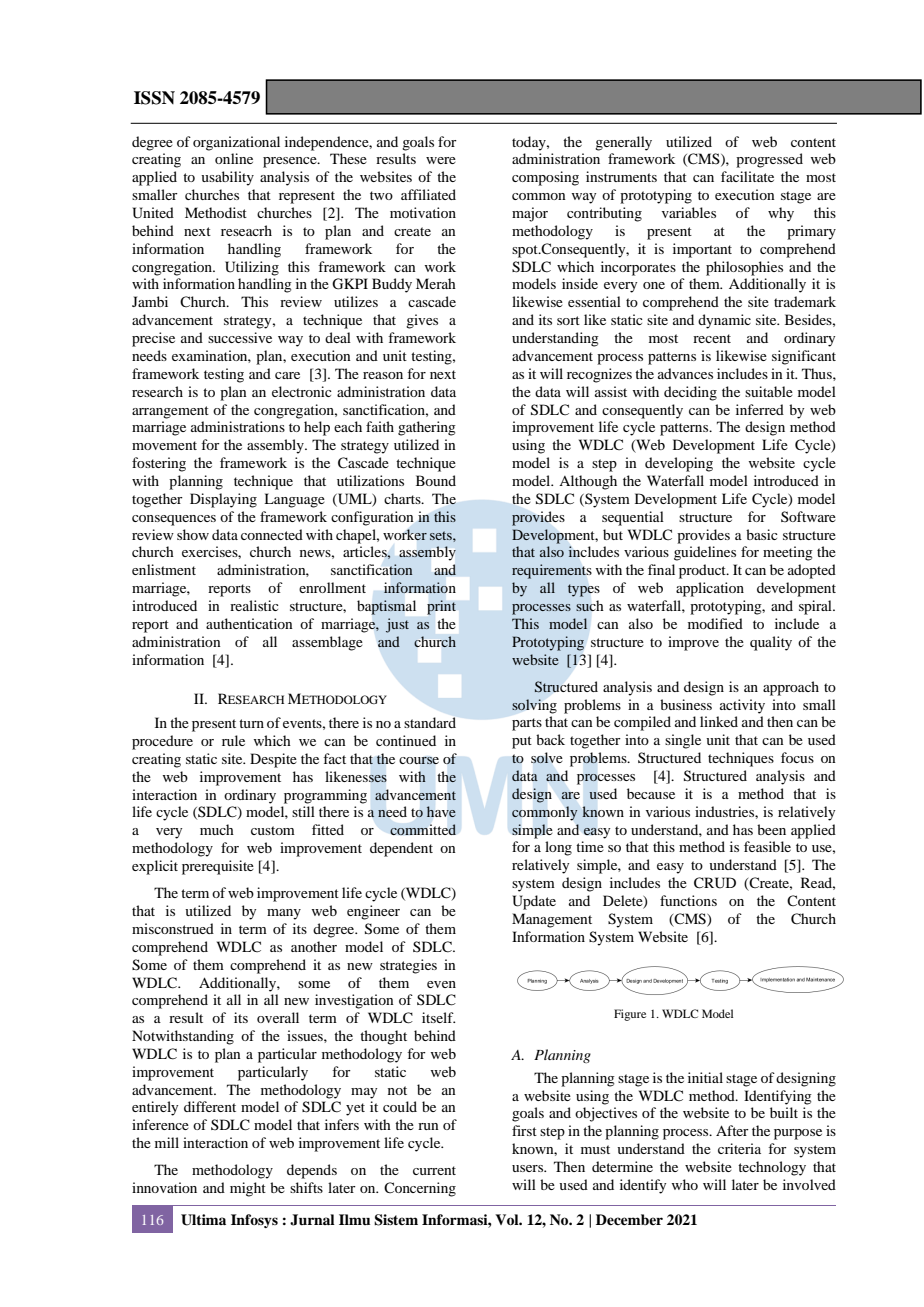 Image resolution: width=924 pixels, height=1307 pixels. What do you see at coordinates (441, 811) in the document?
I see `have` at bounding box center [441, 811].
